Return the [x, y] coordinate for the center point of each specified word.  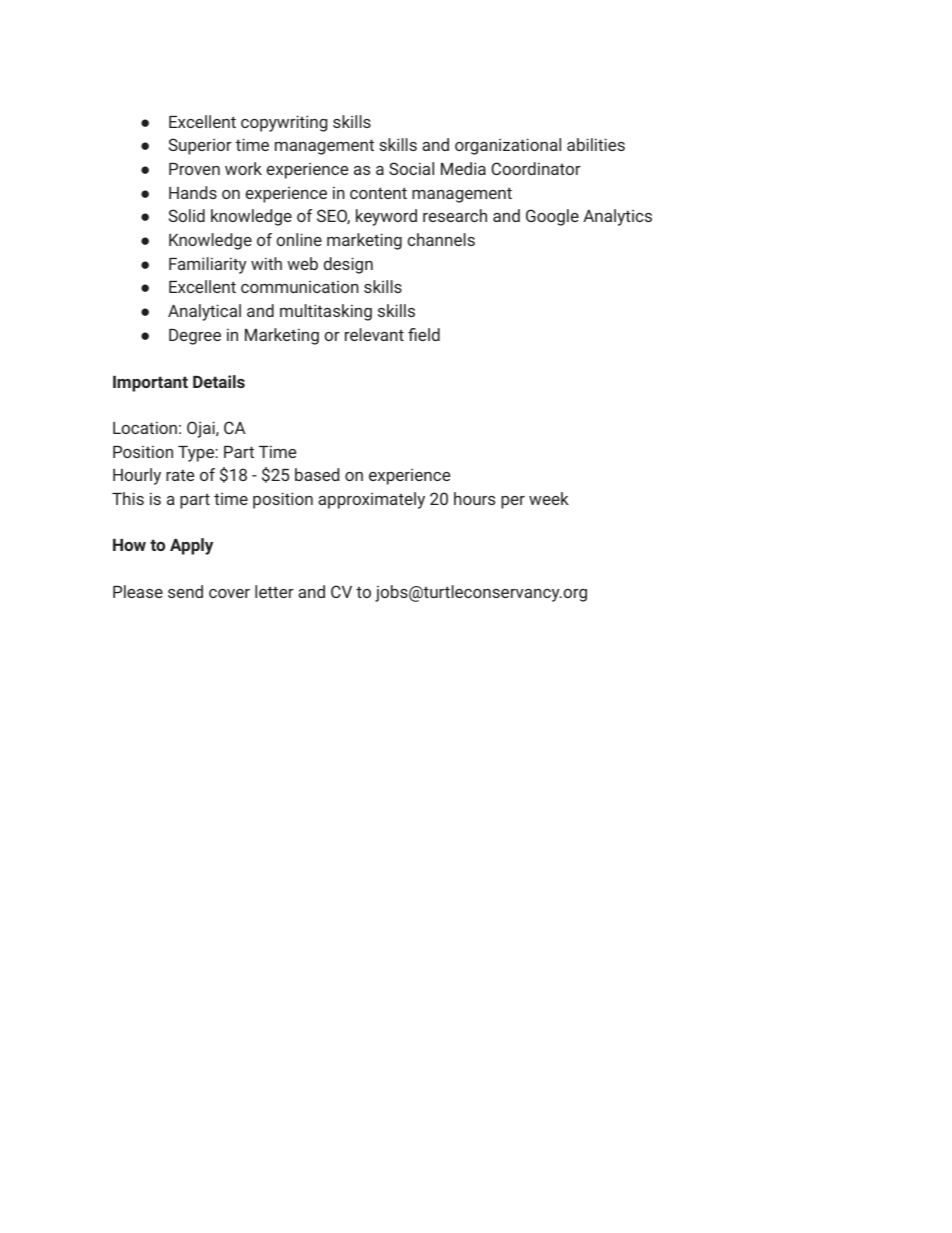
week [549, 498]
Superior [200, 146]
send [185, 591]
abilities [596, 144]
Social [411, 168]
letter [274, 591]
